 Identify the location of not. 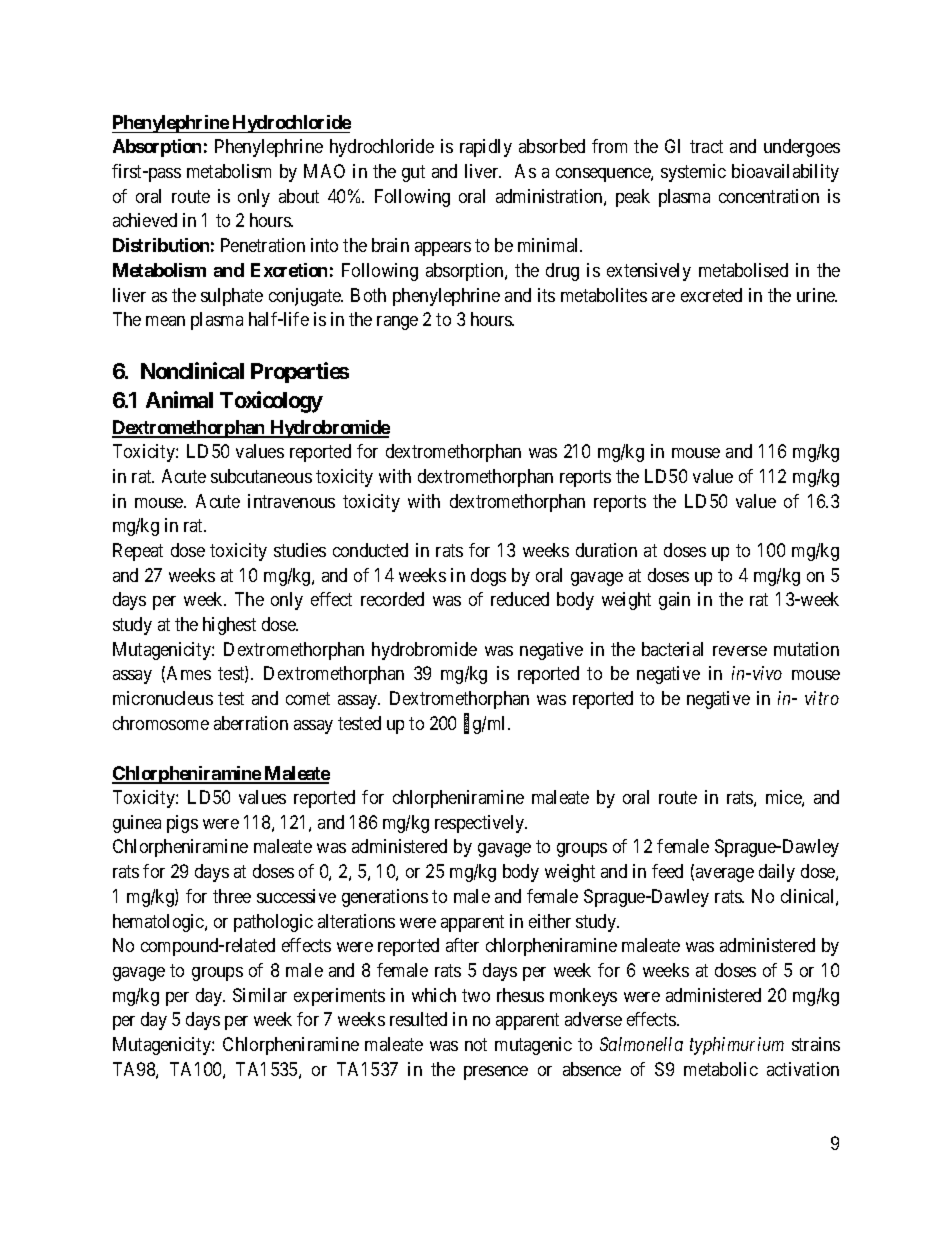
(476, 1044).
